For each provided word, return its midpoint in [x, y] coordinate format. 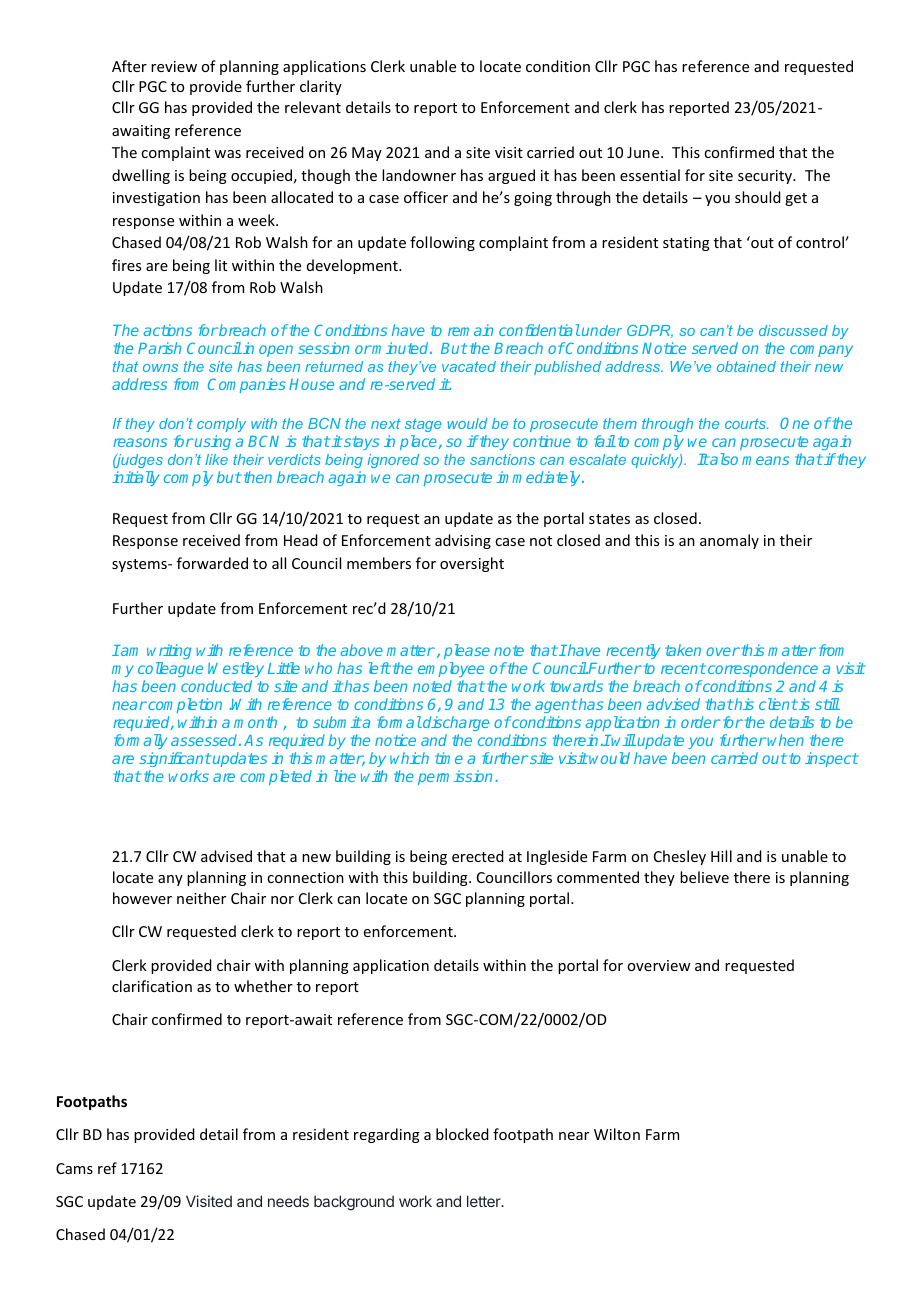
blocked [462, 1134]
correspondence [761, 671]
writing [169, 653]
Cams [74, 1168]
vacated [469, 366]
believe [704, 877]
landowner [419, 175]
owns [160, 368]
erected [478, 856]
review [174, 66]
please [467, 653]
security [766, 177]
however [142, 898]
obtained [746, 366]
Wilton [617, 1134]
